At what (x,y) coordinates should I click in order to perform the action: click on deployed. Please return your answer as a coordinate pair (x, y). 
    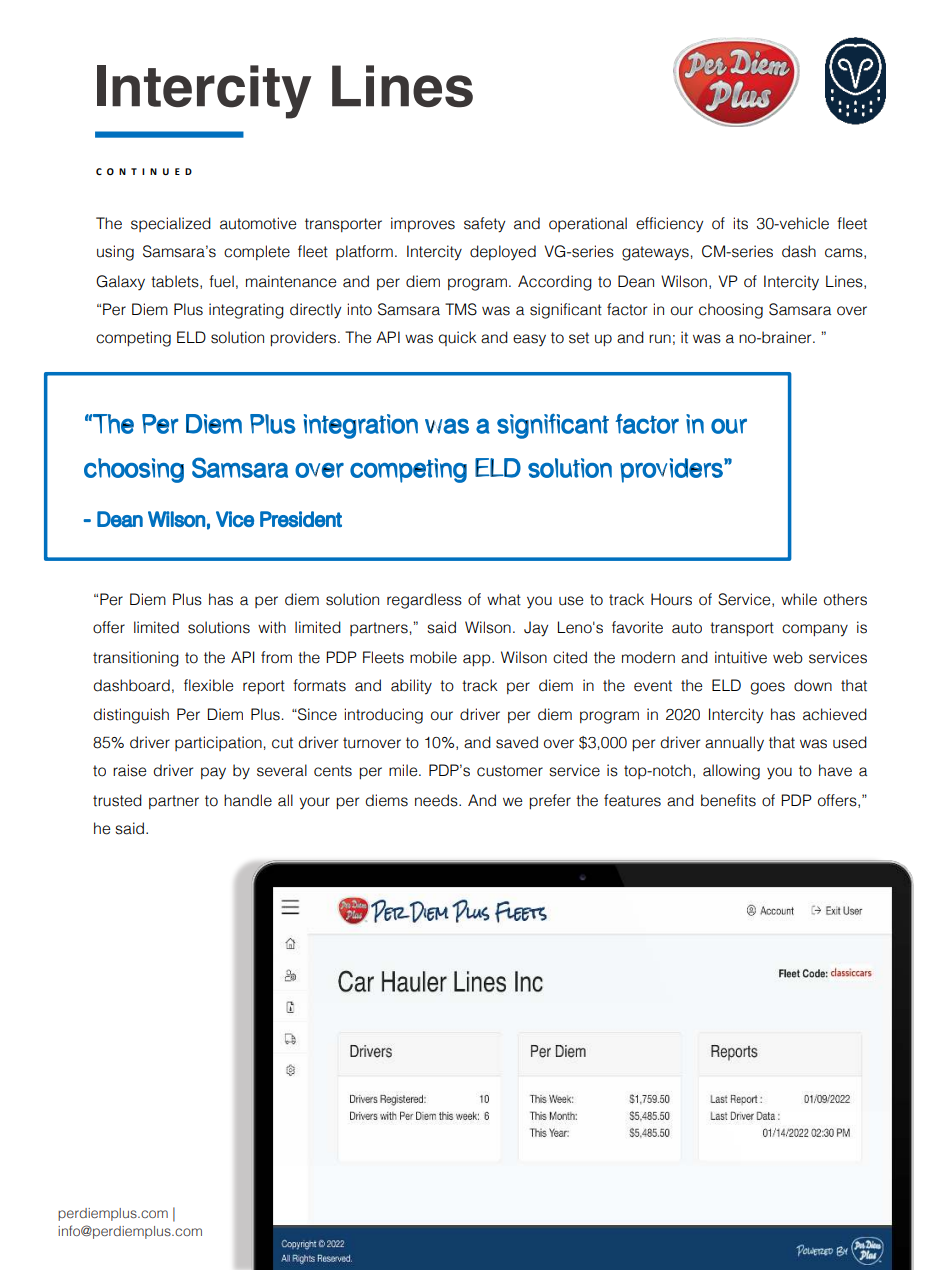
    Looking at the image, I should click on (503, 253).
